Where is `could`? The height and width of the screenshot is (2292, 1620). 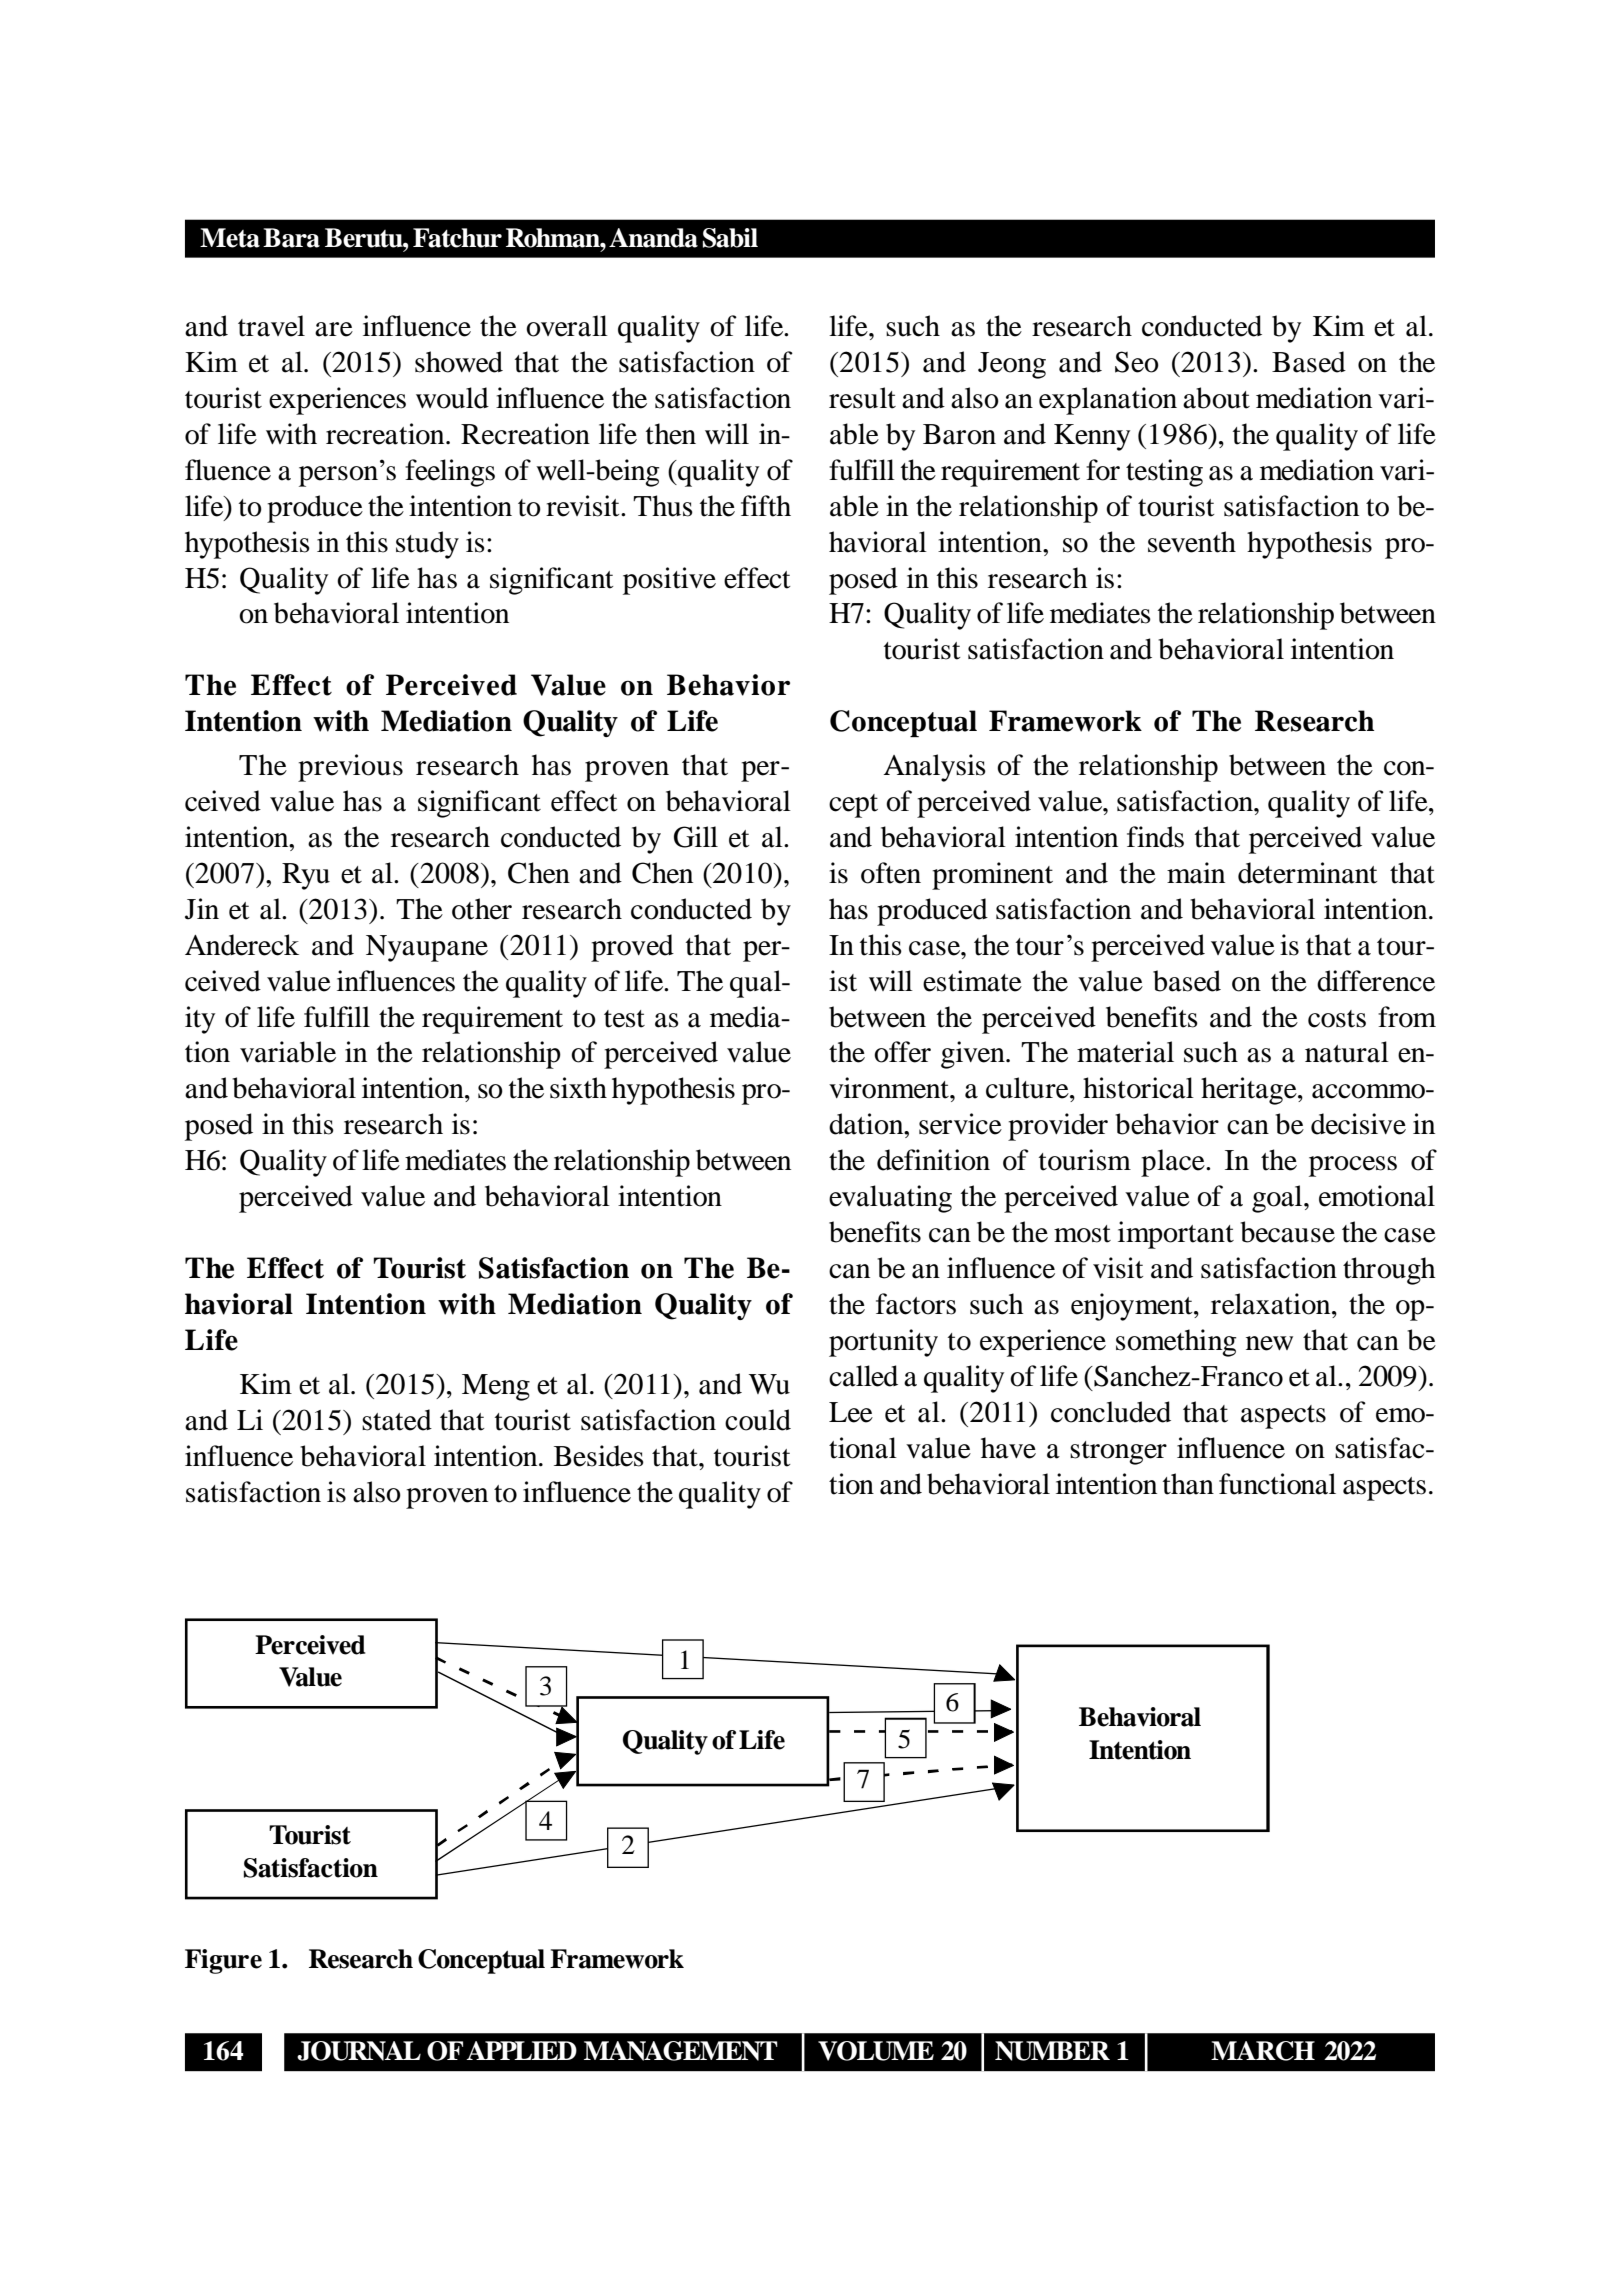
could is located at coordinates (758, 1420).
